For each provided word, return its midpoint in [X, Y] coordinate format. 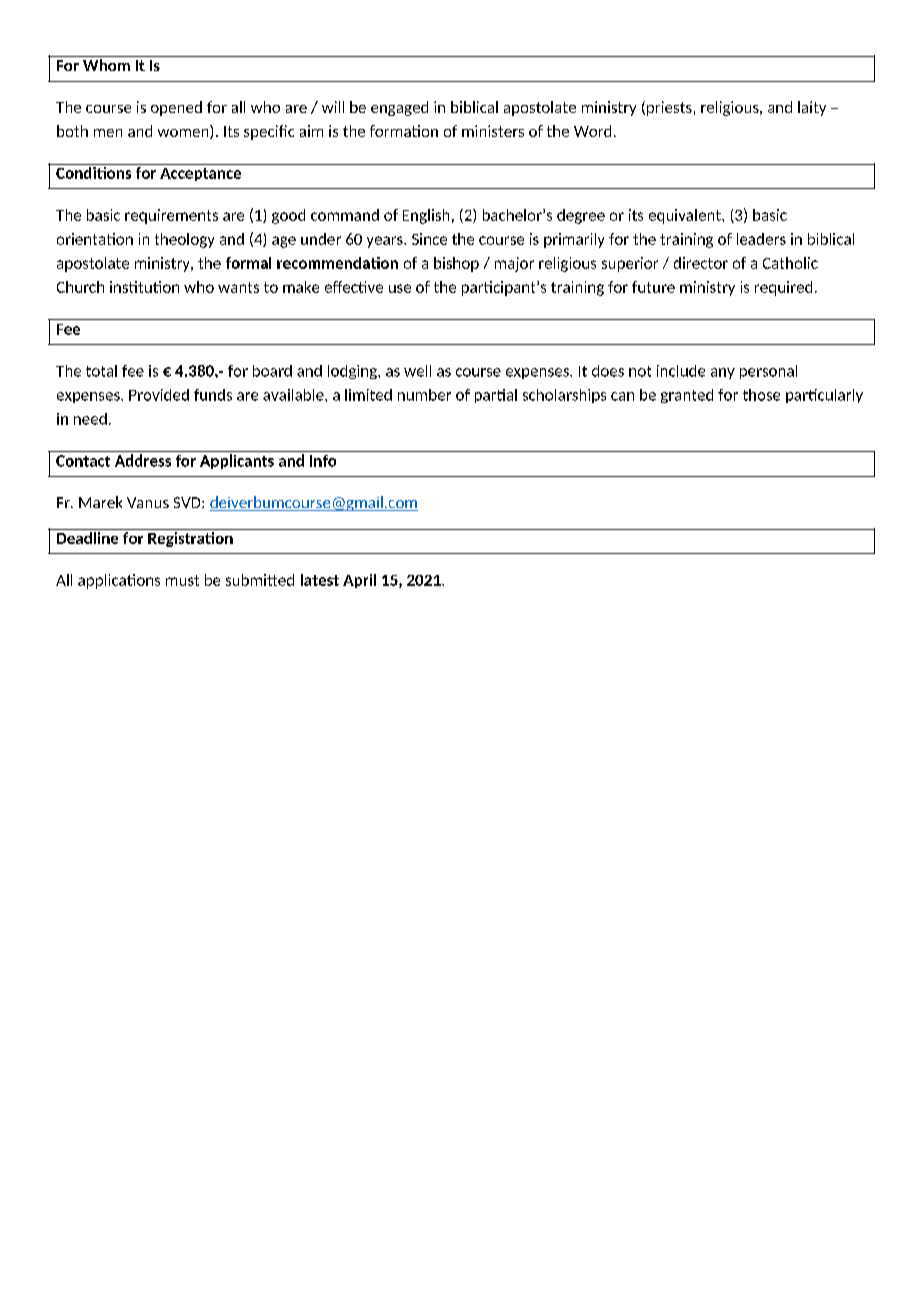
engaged [399, 108]
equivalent [686, 216]
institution [144, 287]
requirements [171, 216]
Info [323, 461]
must [182, 580]
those [761, 395]
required [783, 288]
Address [143, 460]
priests [669, 108]
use [400, 288]
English [426, 216]
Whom [106, 65]
